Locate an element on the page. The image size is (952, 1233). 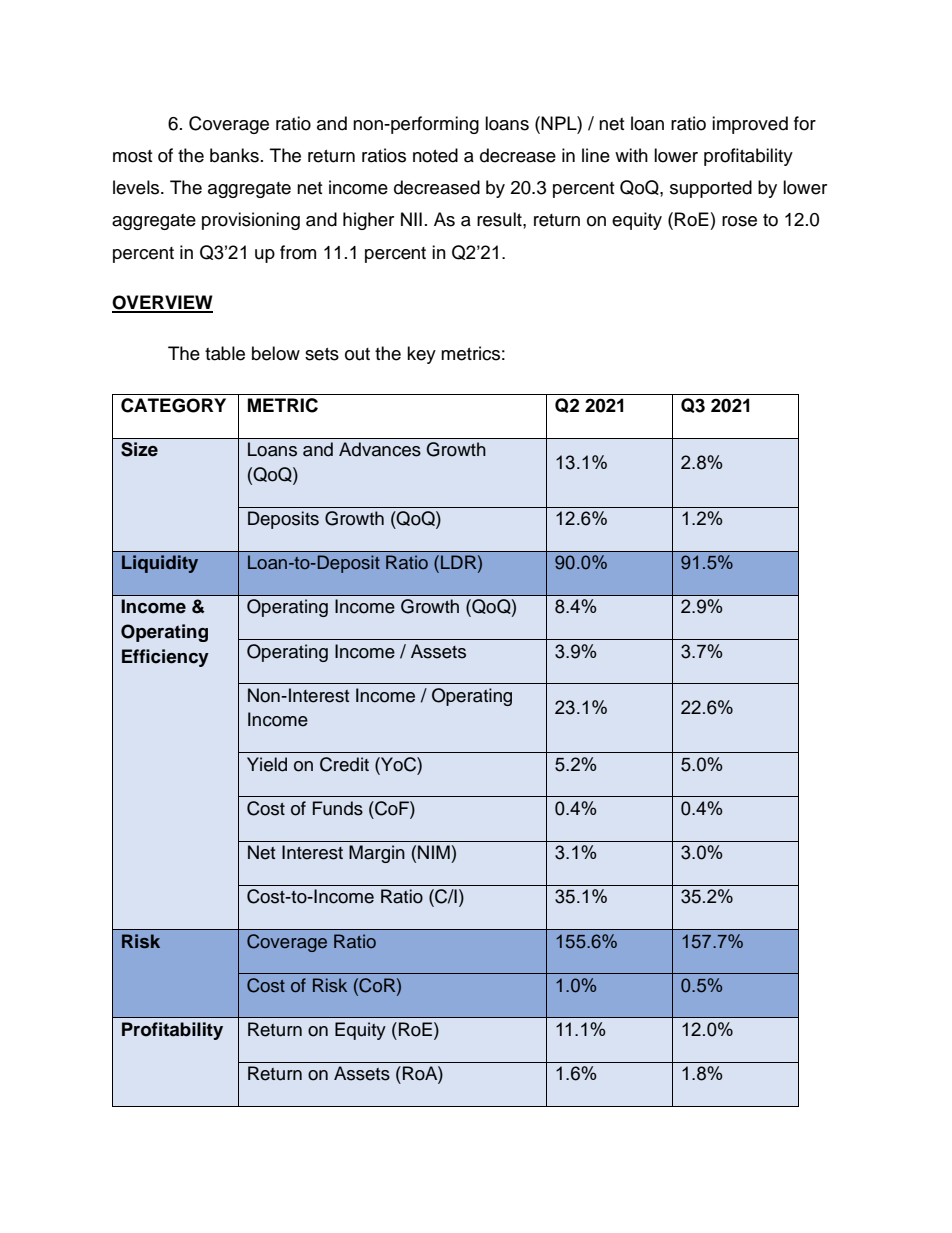
with is located at coordinates (631, 155).
